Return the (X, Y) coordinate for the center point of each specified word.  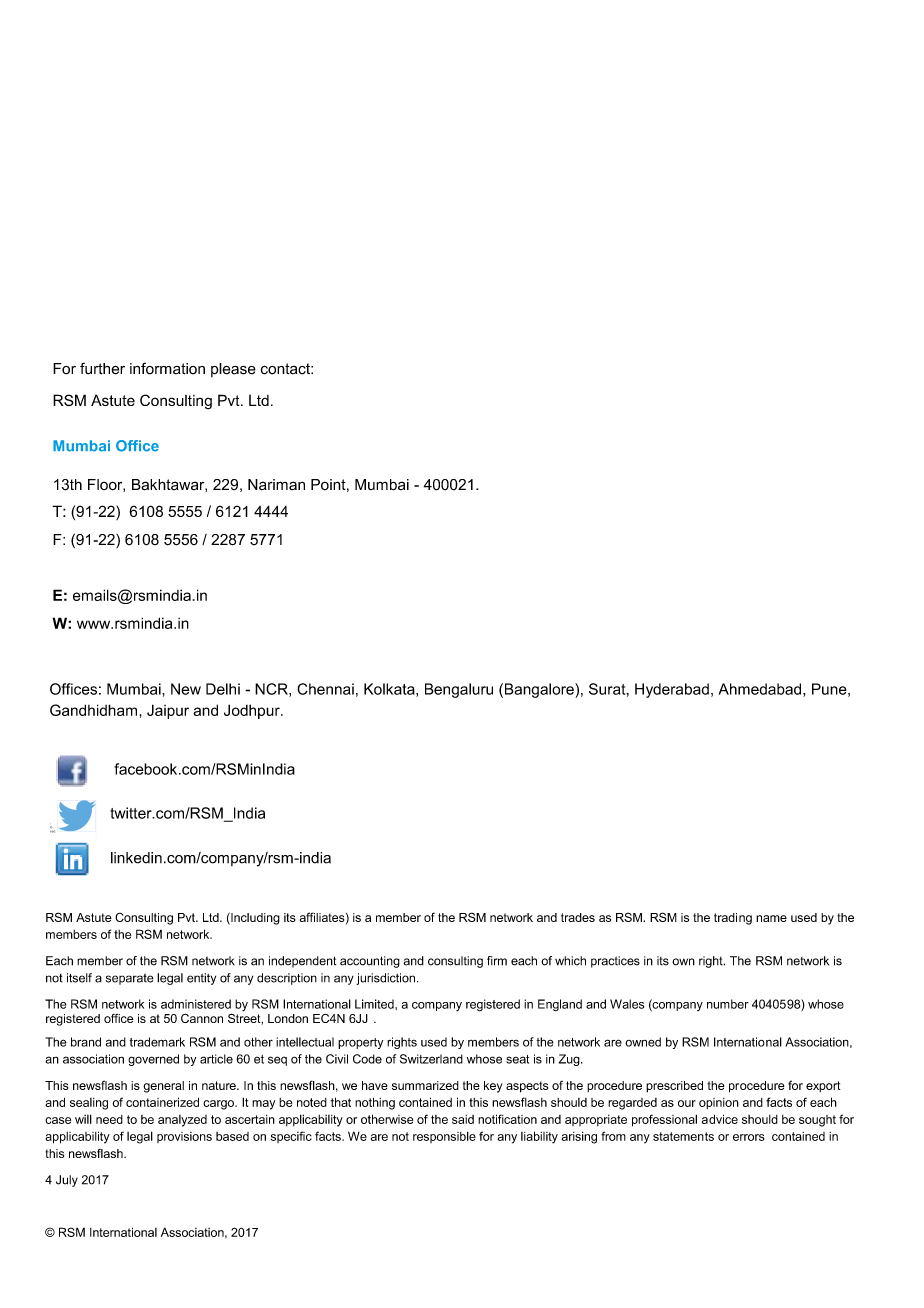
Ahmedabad (760, 689)
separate (130, 979)
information (167, 368)
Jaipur (168, 711)
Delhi (223, 689)
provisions (184, 1137)
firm (497, 961)
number (728, 1004)
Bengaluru (459, 690)
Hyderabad (672, 690)
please (233, 370)
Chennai (325, 689)
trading (733, 919)
